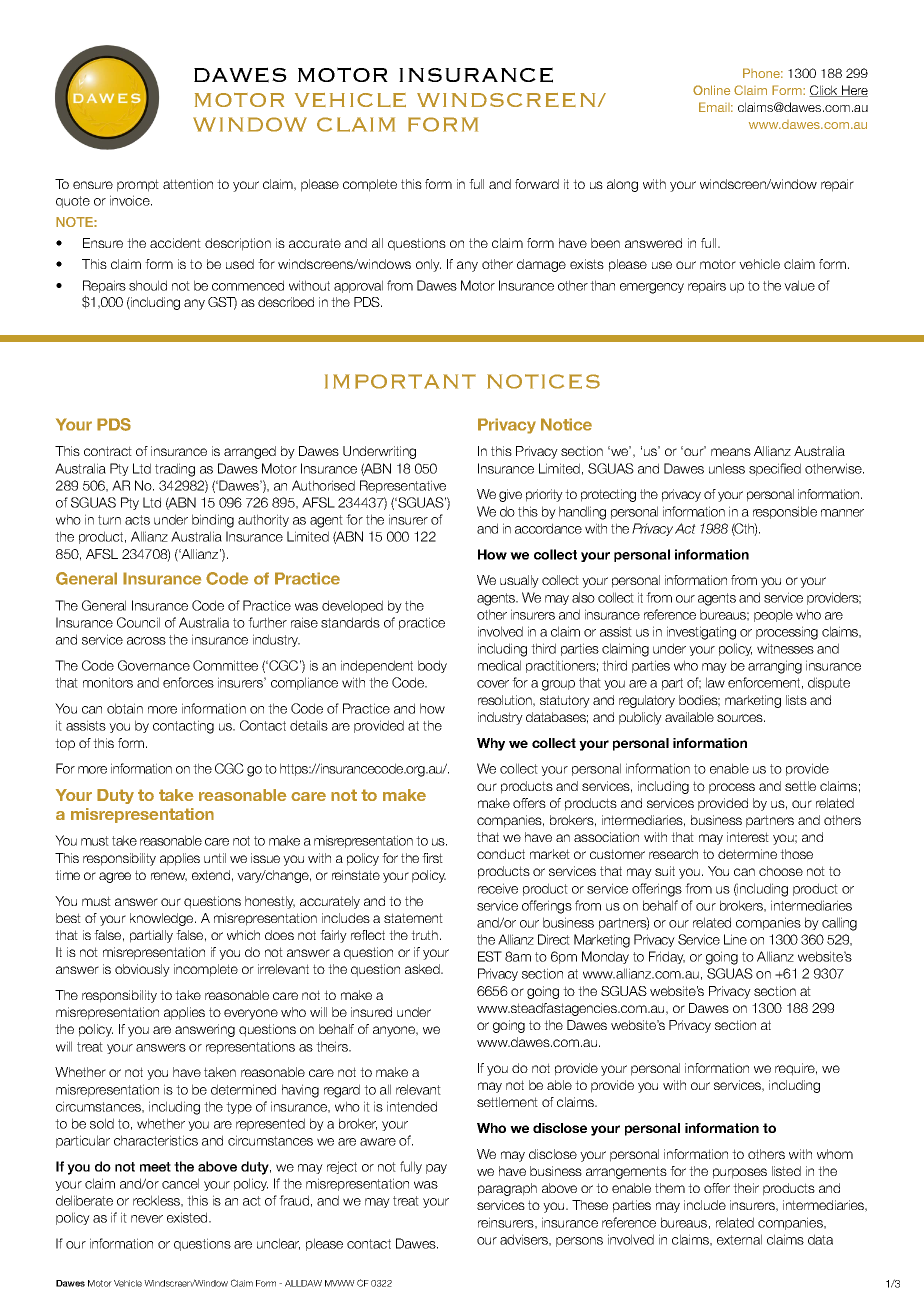 The height and width of the document is (1308, 924). What do you see at coordinates (426, 935) in the document?
I see `truth` at bounding box center [426, 935].
